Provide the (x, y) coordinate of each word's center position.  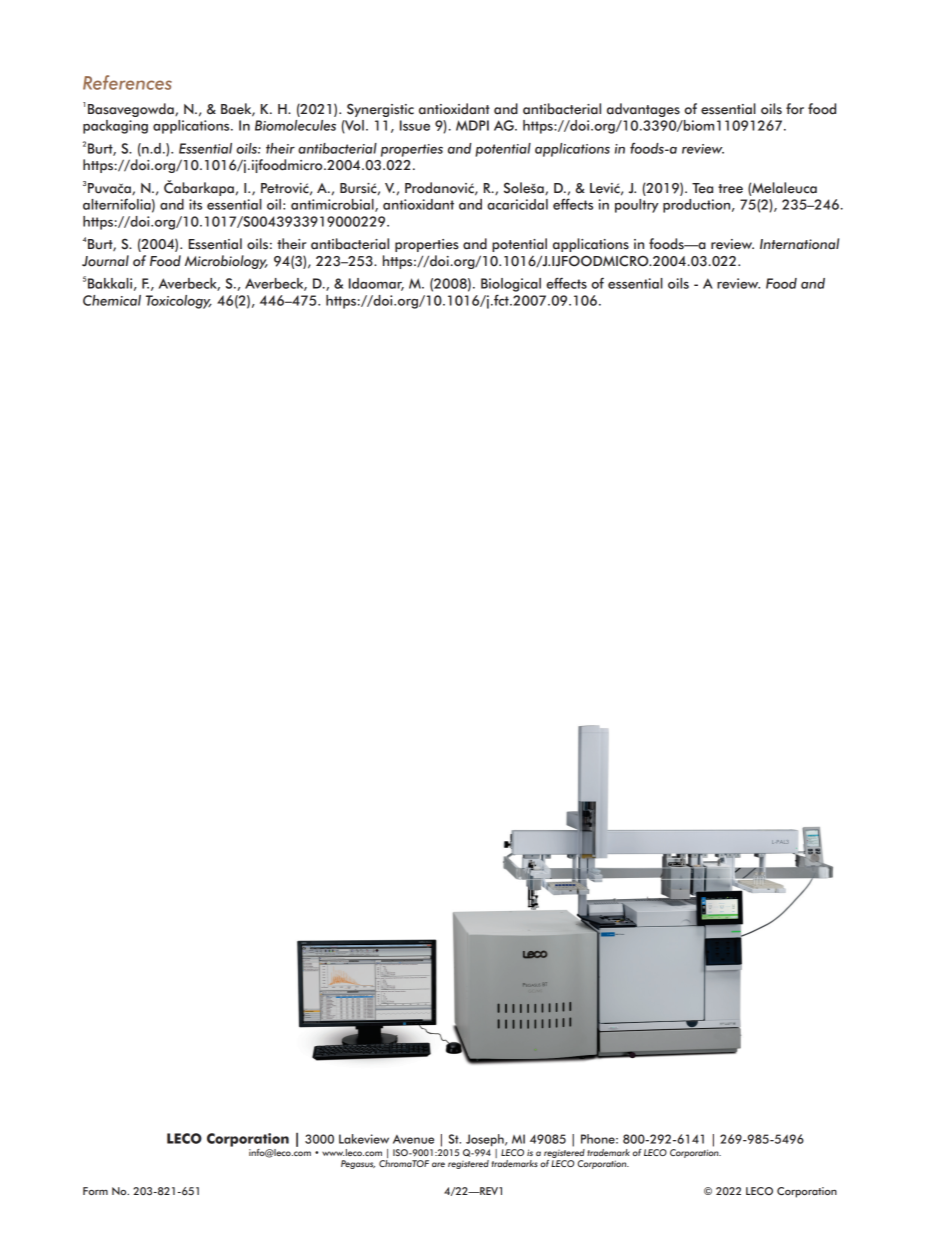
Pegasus (358, 1164)
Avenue (413, 1139)
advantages (643, 110)
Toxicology (179, 302)
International (799, 244)
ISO (400, 1152)
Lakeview (364, 1139)
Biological (511, 285)
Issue (415, 125)
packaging (115, 127)
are (438, 1164)
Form (95, 1191)
